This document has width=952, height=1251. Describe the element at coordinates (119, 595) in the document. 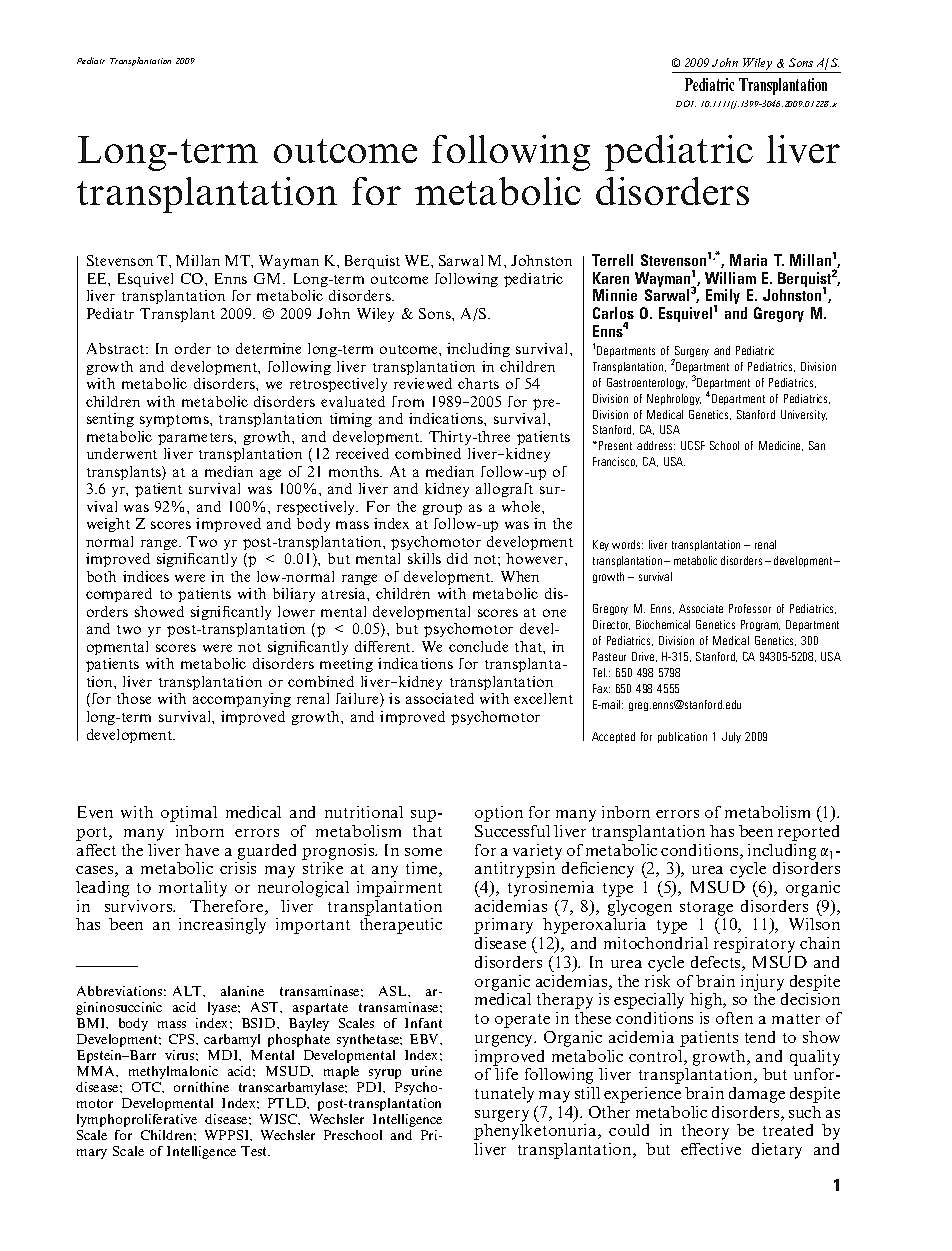

I see `compared` at that location.
